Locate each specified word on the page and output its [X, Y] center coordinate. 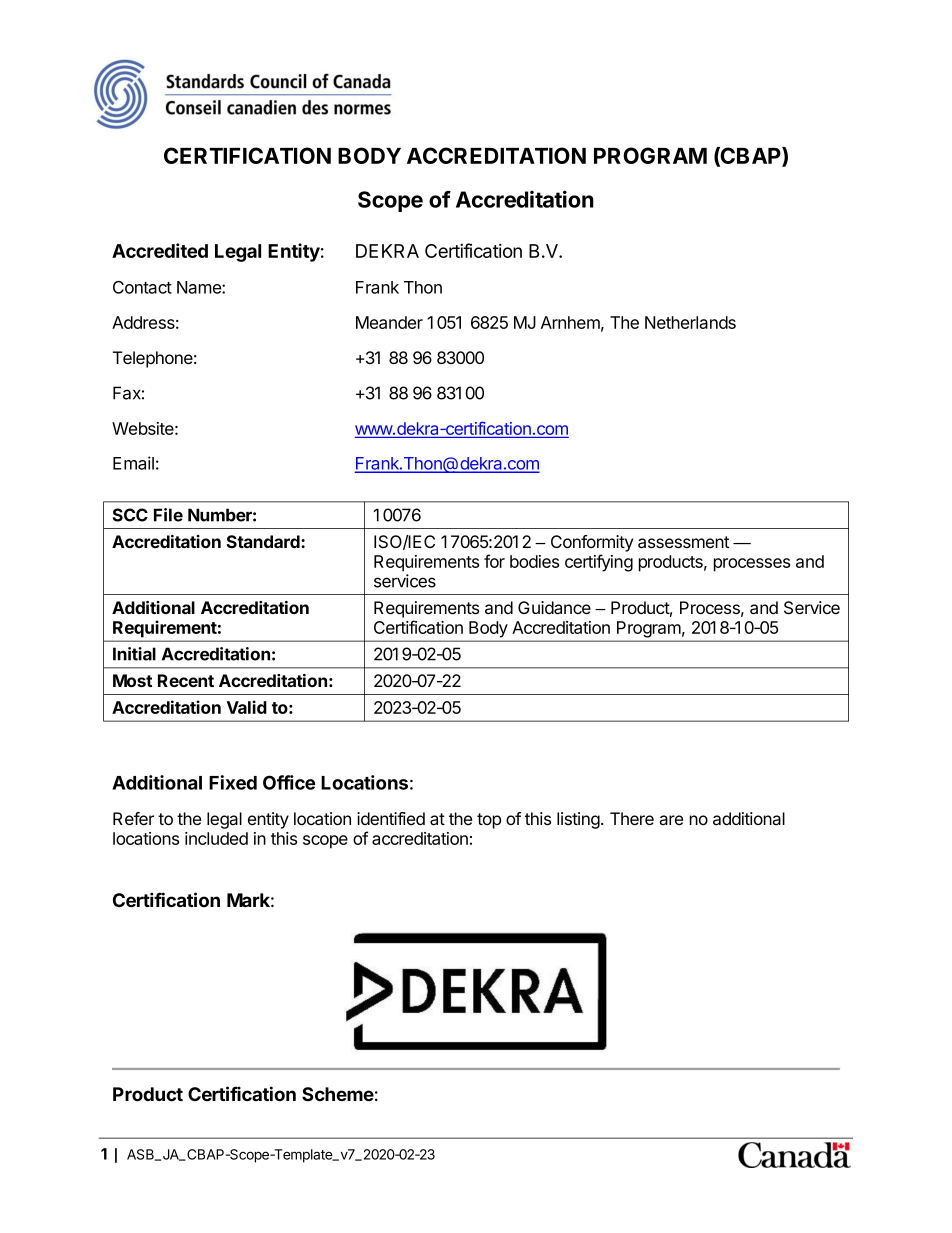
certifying [599, 563]
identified [391, 818]
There [632, 818]
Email [133, 463]
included [216, 838]
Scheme [338, 1094]
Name [200, 287]
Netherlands [690, 322]
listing [579, 820]
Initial [134, 654]
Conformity [592, 543]
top [489, 821]
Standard [264, 541]
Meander [389, 322]
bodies [534, 561]
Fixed [233, 782]
